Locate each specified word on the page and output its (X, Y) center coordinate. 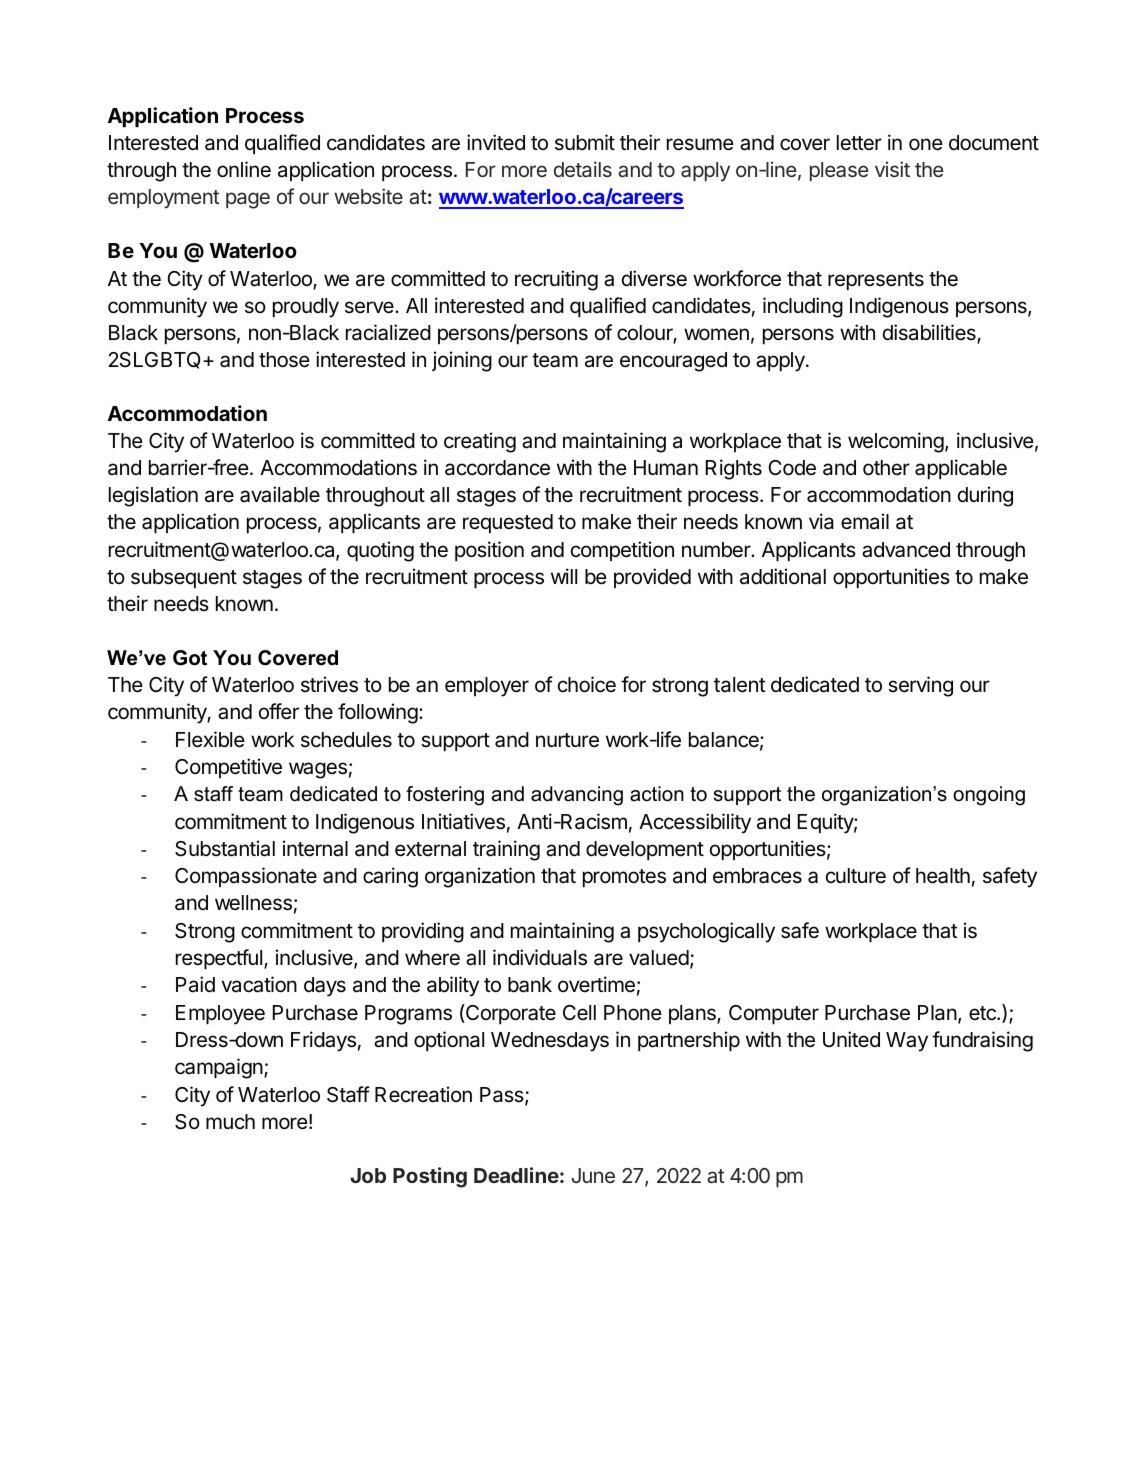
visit (892, 169)
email (865, 521)
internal (315, 848)
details (583, 169)
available (280, 494)
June (593, 1175)
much (230, 1121)
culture (856, 876)
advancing (577, 796)
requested (508, 523)
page (248, 200)
